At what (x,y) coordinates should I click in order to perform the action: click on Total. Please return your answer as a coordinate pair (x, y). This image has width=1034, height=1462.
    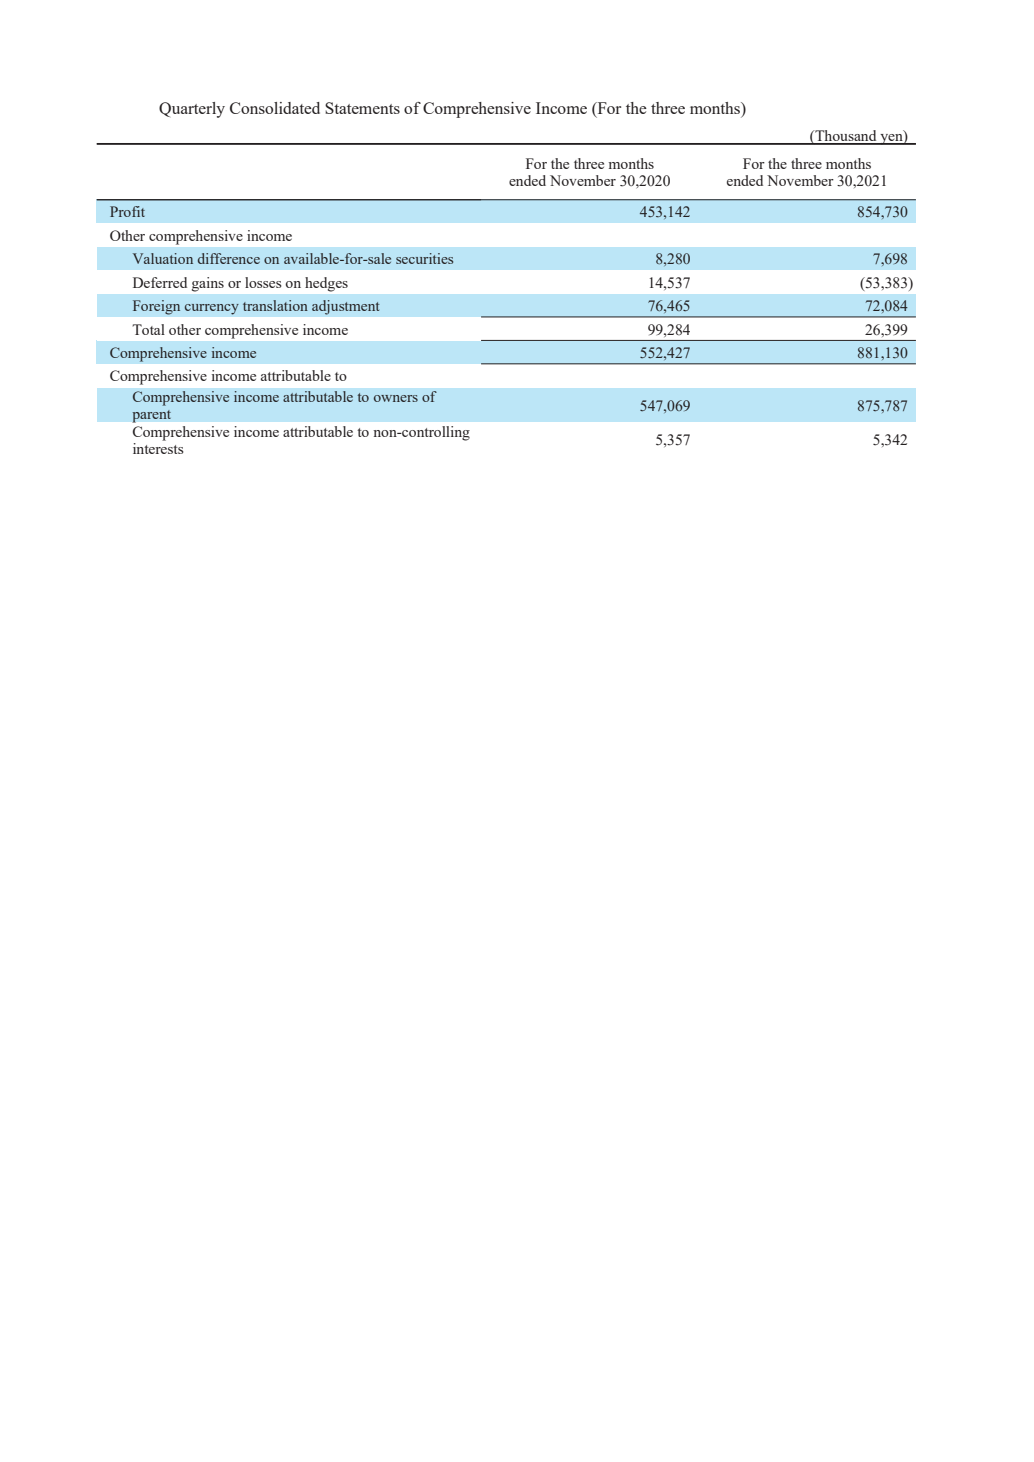
    Looking at the image, I should click on (148, 329).
